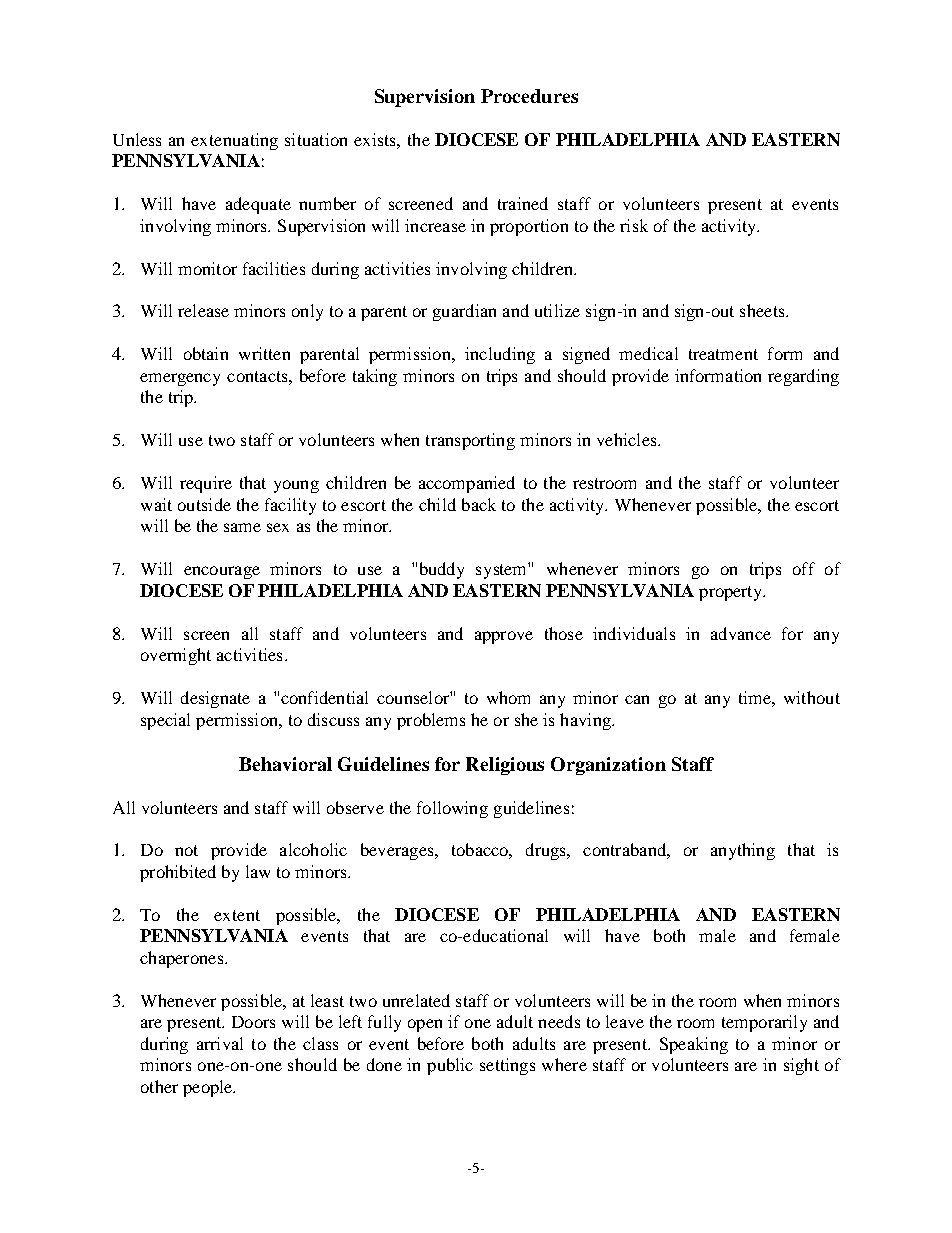 This document has width=952, height=1233. What do you see at coordinates (222, 572) in the document?
I see `encourage` at bounding box center [222, 572].
